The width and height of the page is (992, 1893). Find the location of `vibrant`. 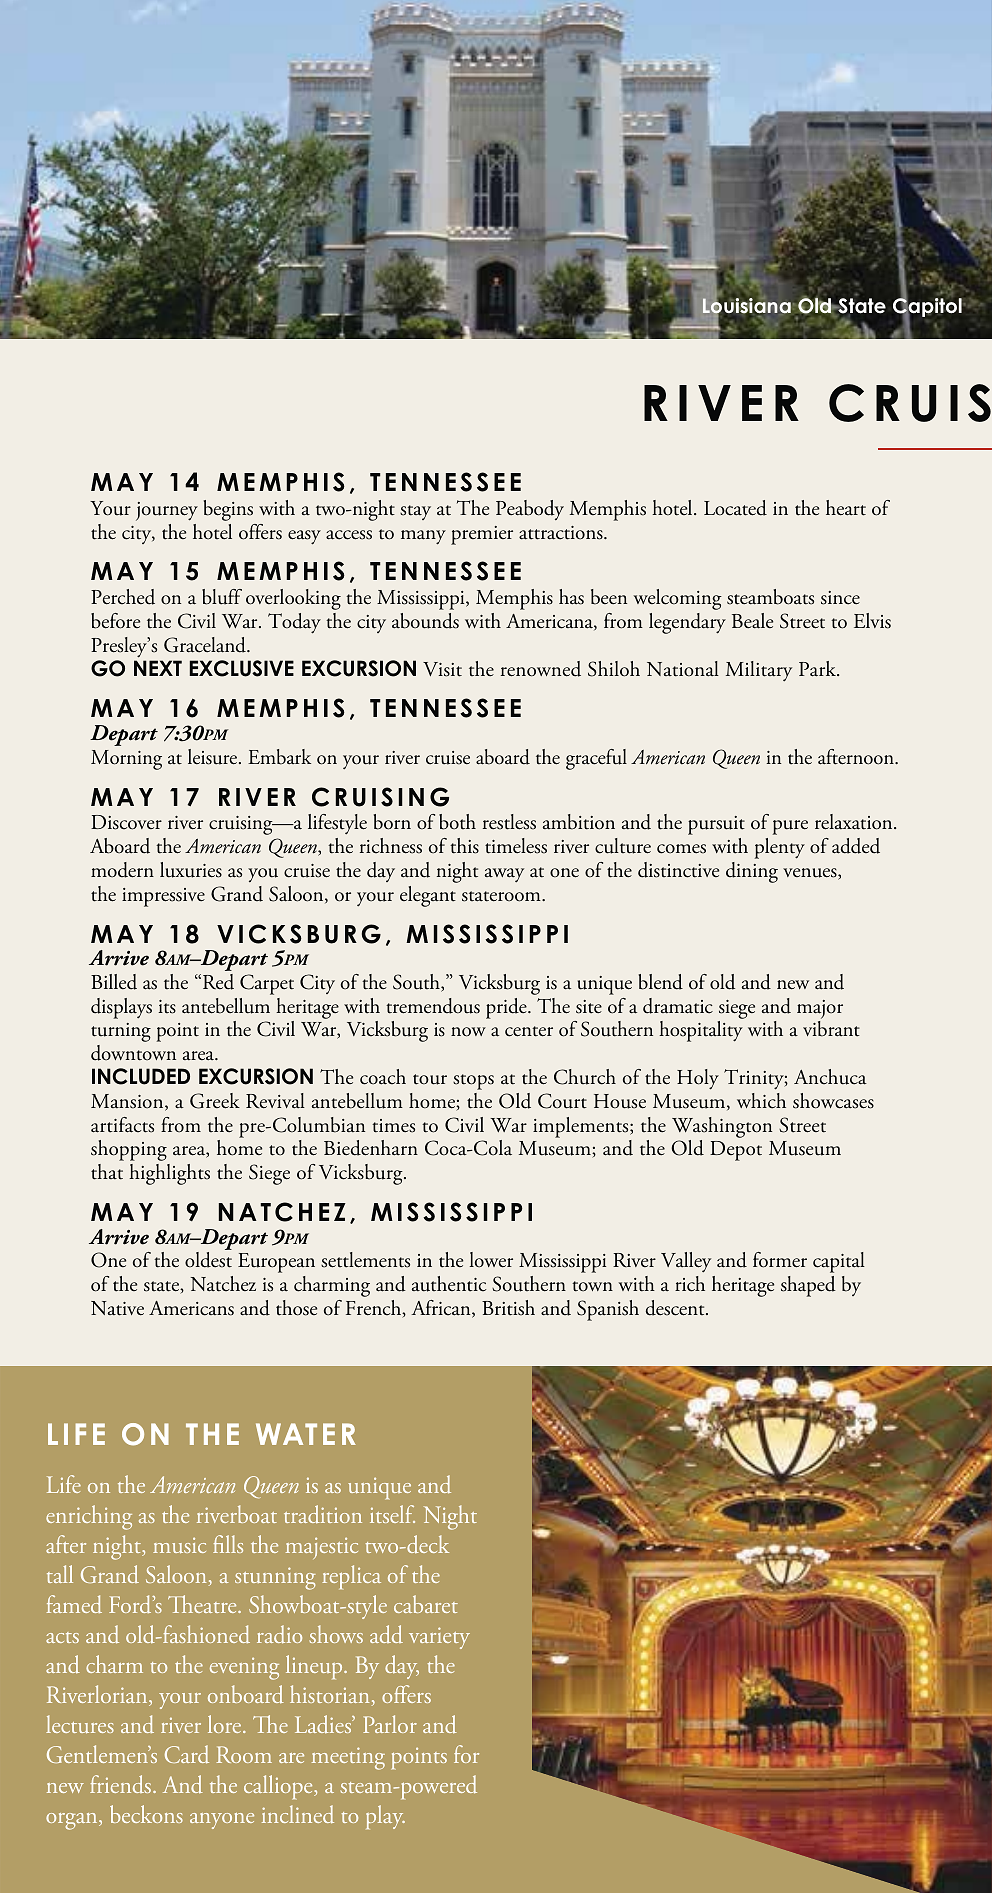

vibrant is located at coordinates (831, 1029).
